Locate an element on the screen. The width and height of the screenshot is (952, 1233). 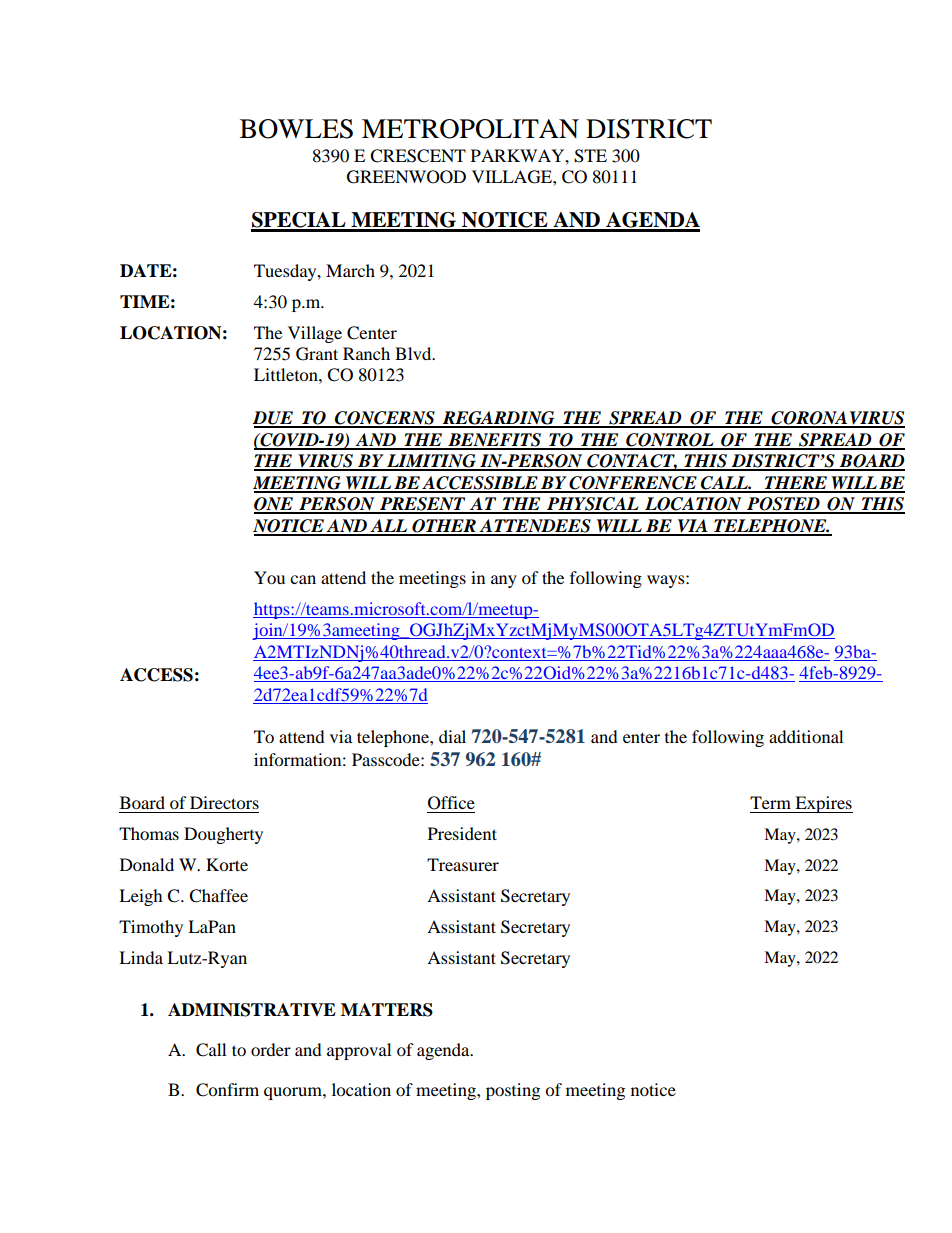
METROPOLITAN is located at coordinates (470, 129).
